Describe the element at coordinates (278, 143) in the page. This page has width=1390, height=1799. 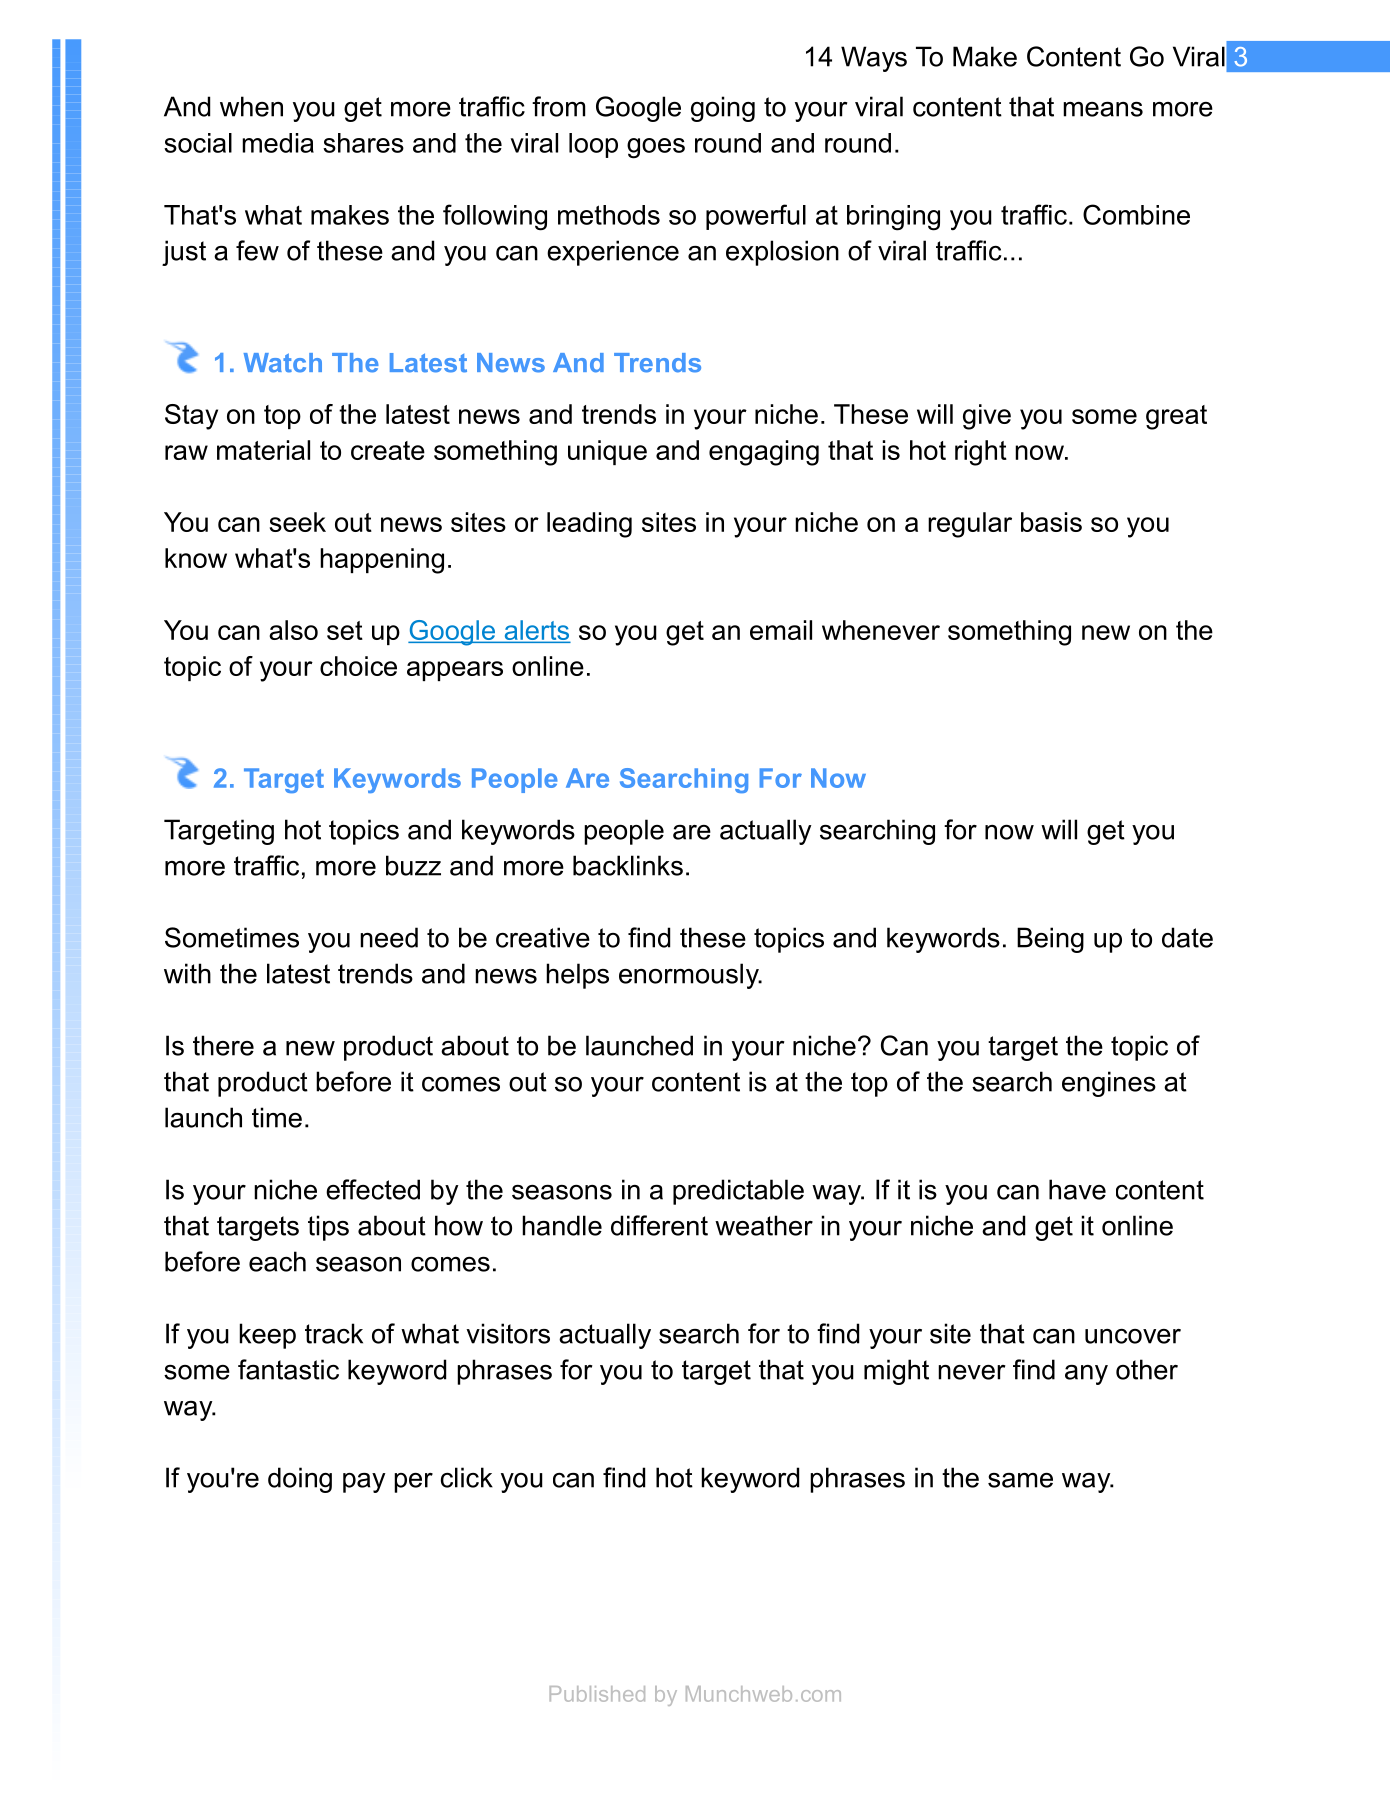
I see `media` at that location.
